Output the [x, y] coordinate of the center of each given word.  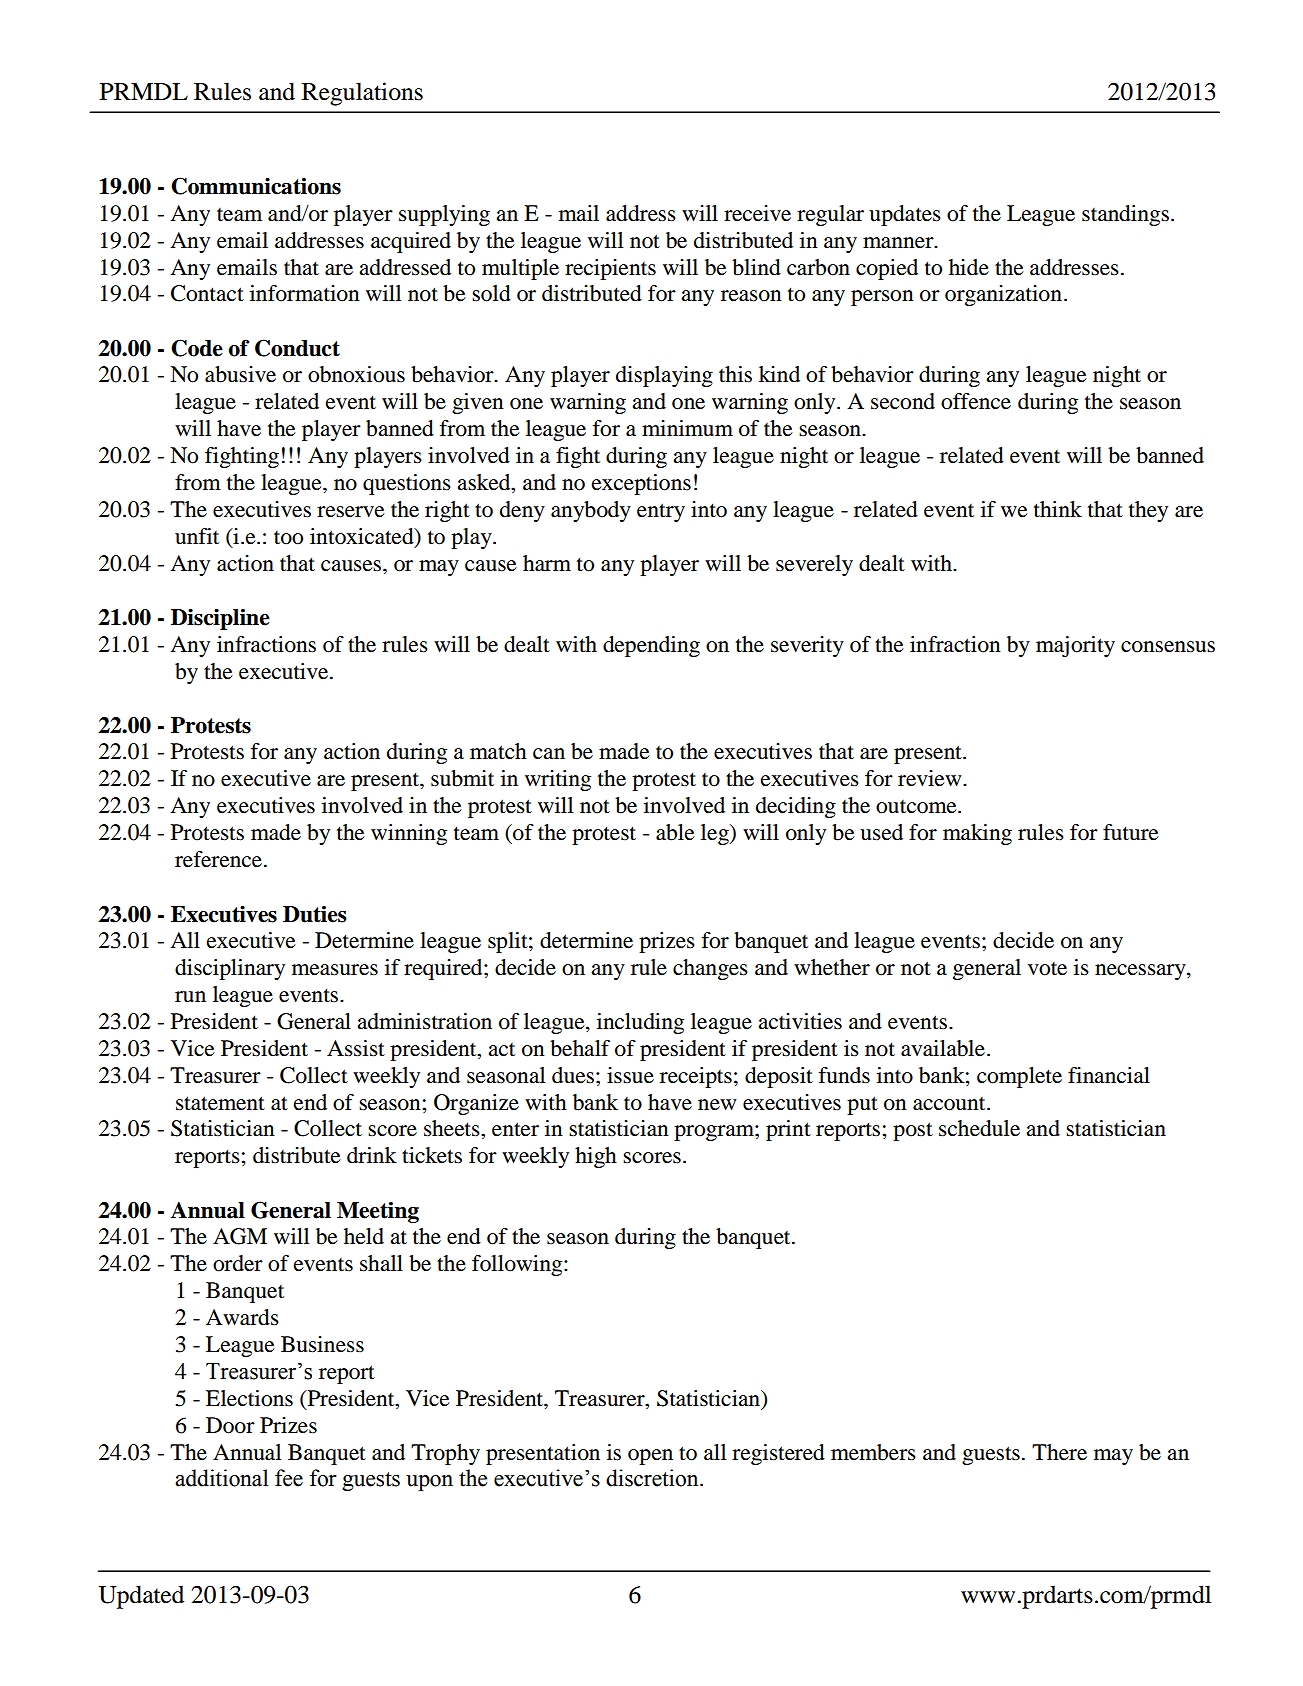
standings [1125, 215]
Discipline [220, 619]
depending [651, 646]
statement [220, 1103]
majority [1075, 646]
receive [757, 213]
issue [630, 1075]
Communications [256, 186]
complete [1019, 1077]
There [1059, 1452]
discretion [653, 1478]
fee [289, 1478]
